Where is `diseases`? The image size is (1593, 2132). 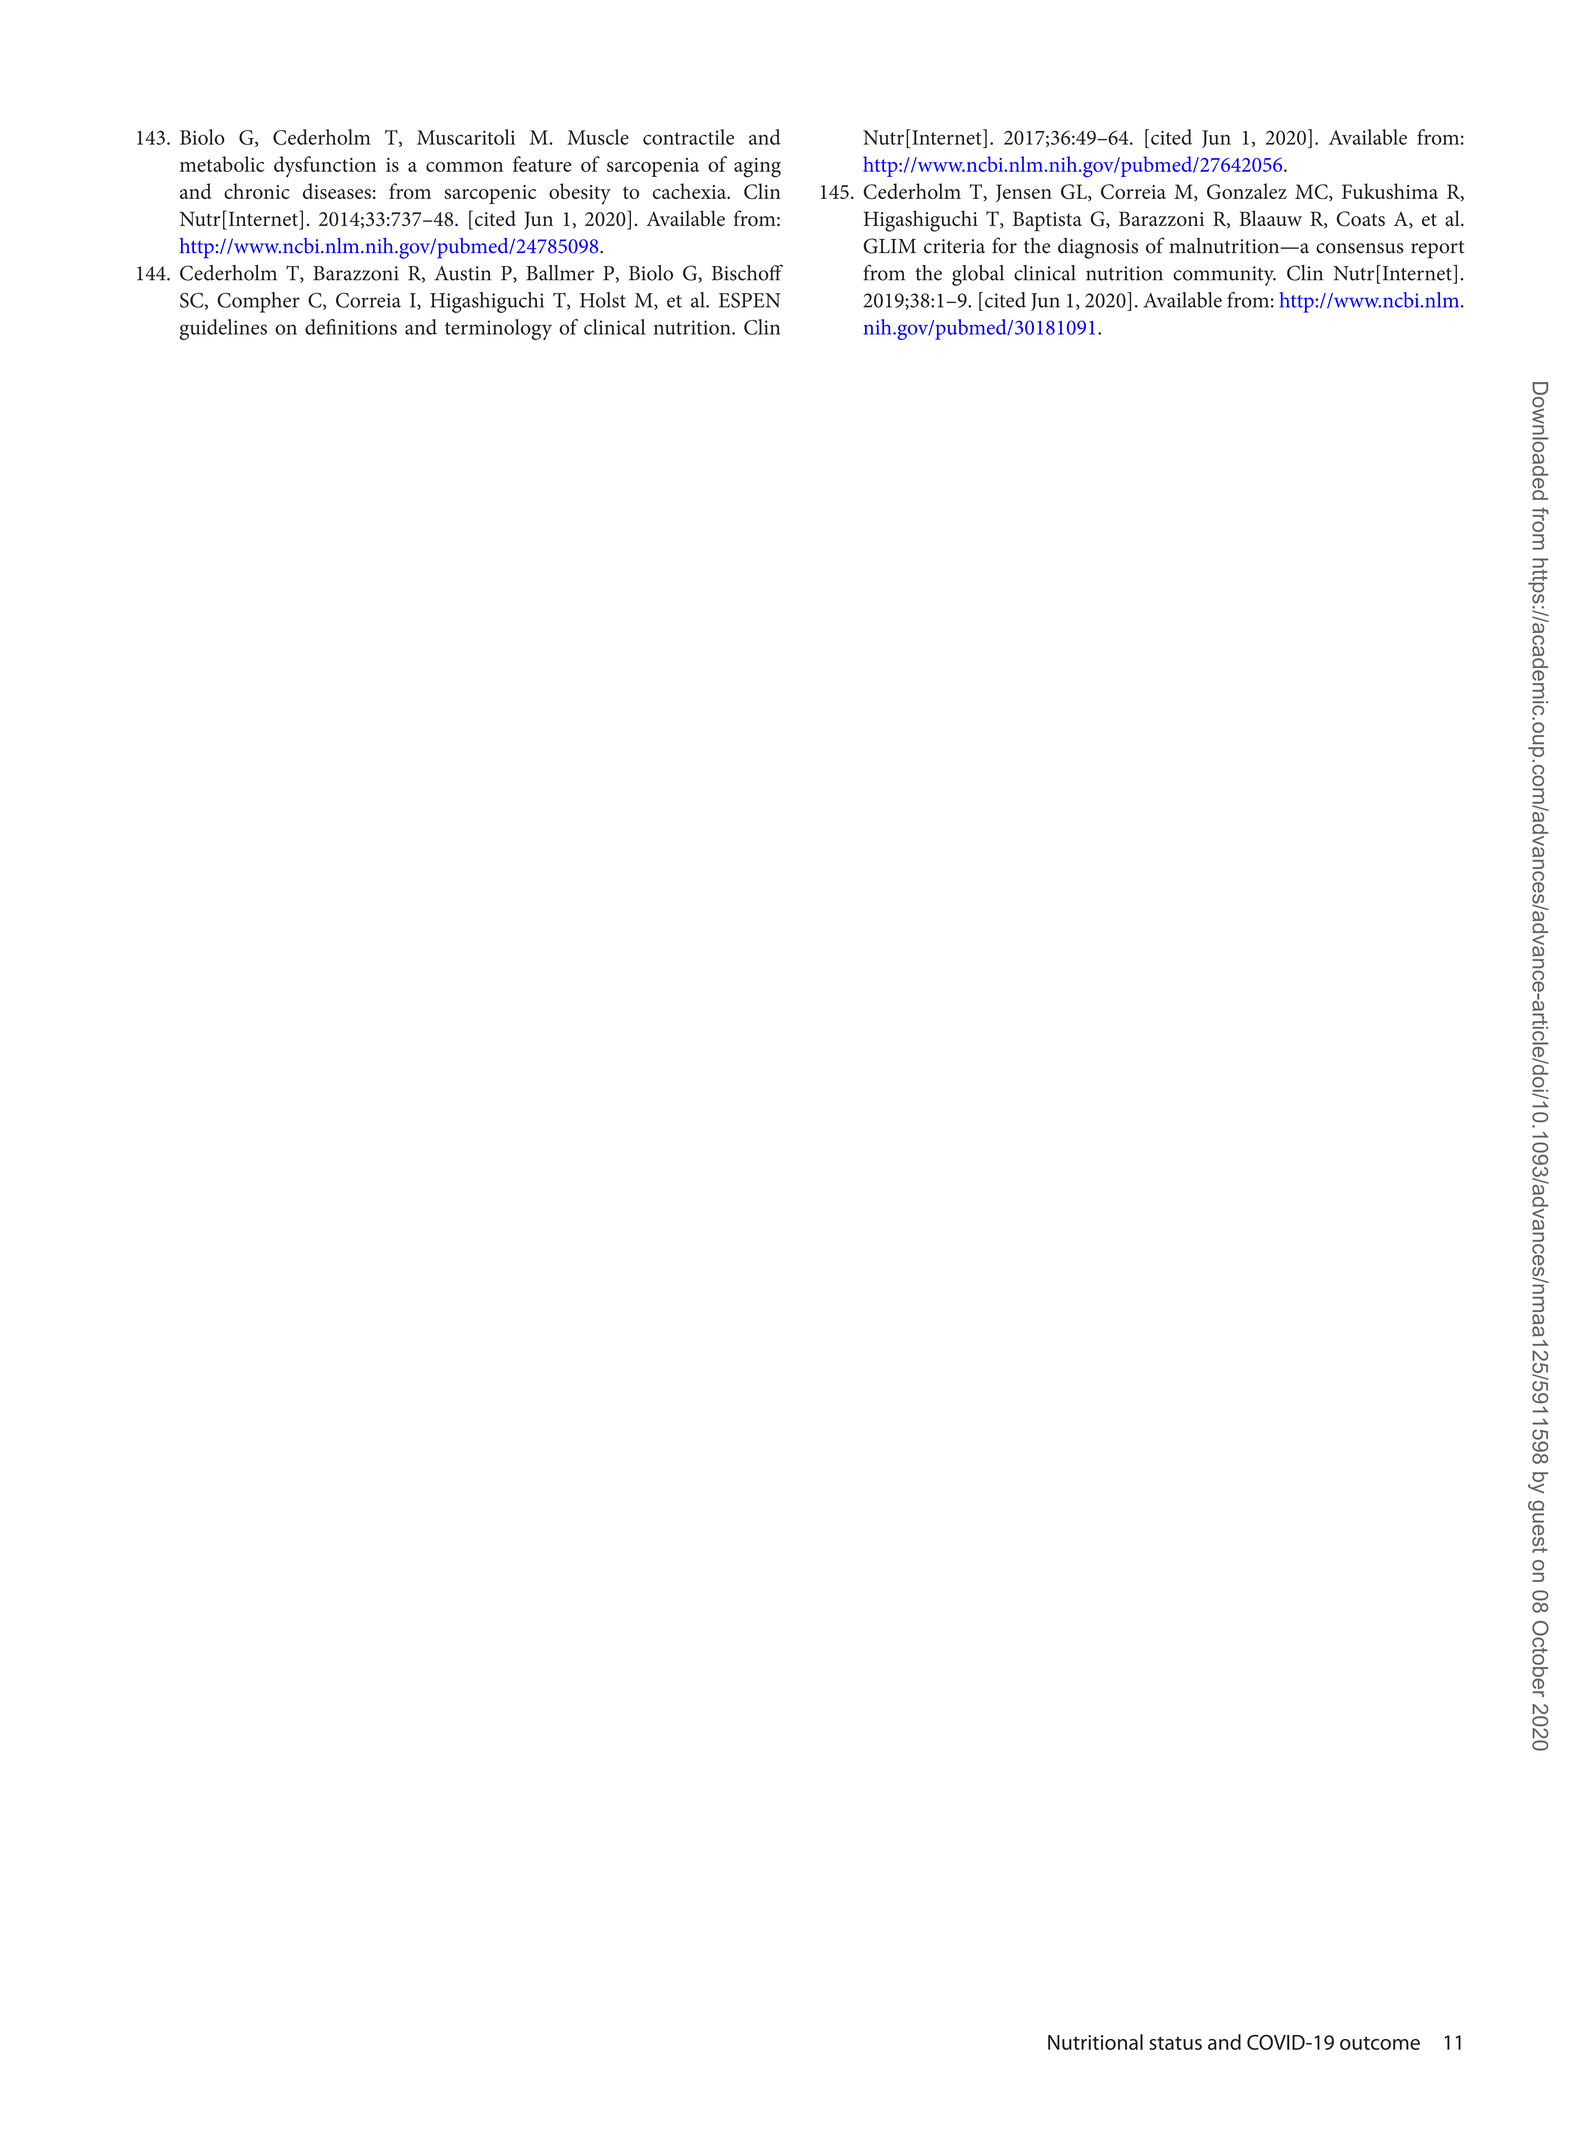 diseases is located at coordinates (337, 191).
